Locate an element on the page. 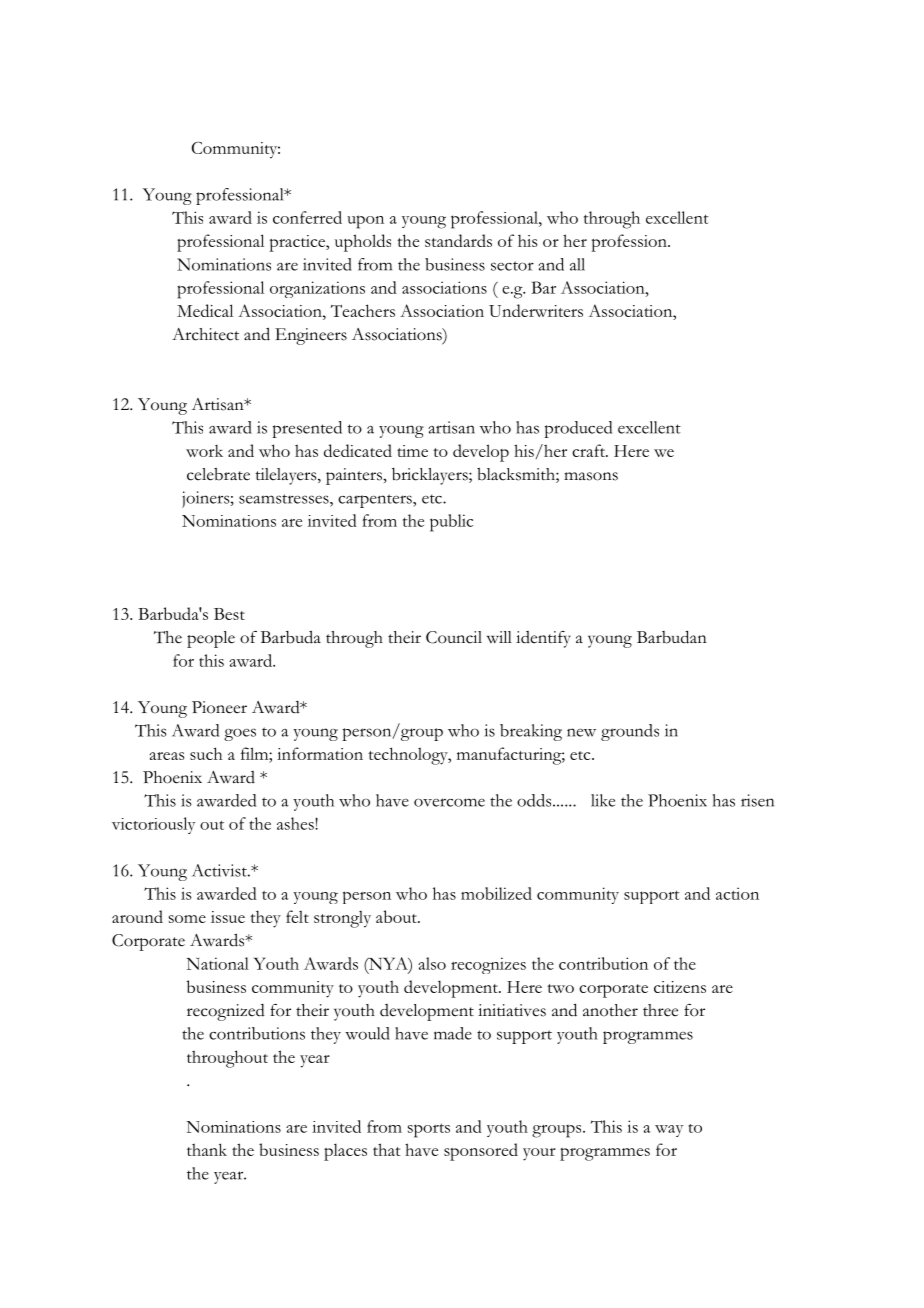  time is located at coordinates (412, 451).
